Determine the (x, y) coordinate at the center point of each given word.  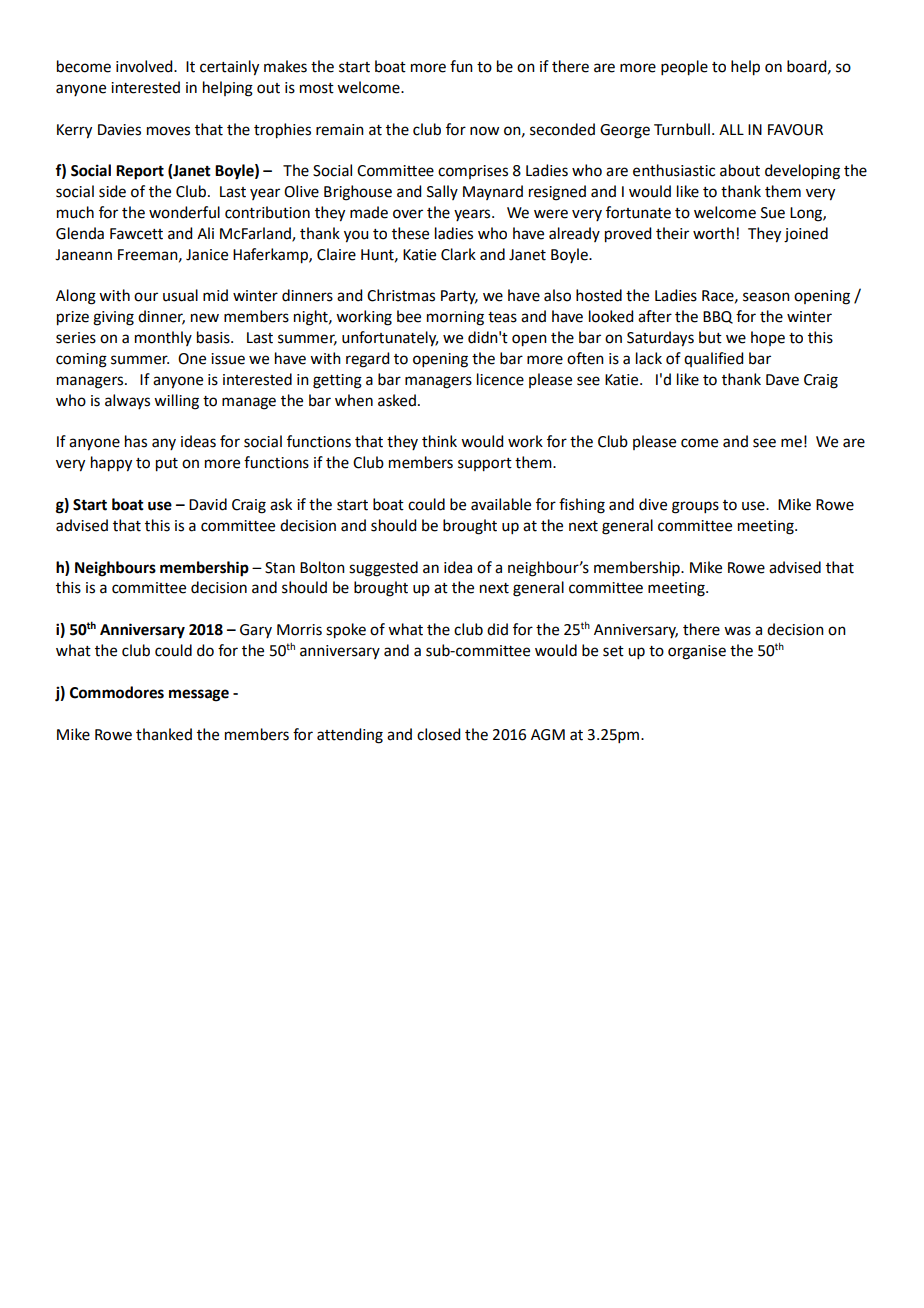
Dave (782, 380)
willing (176, 402)
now (484, 131)
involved (145, 66)
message (199, 695)
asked (397, 400)
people (684, 68)
